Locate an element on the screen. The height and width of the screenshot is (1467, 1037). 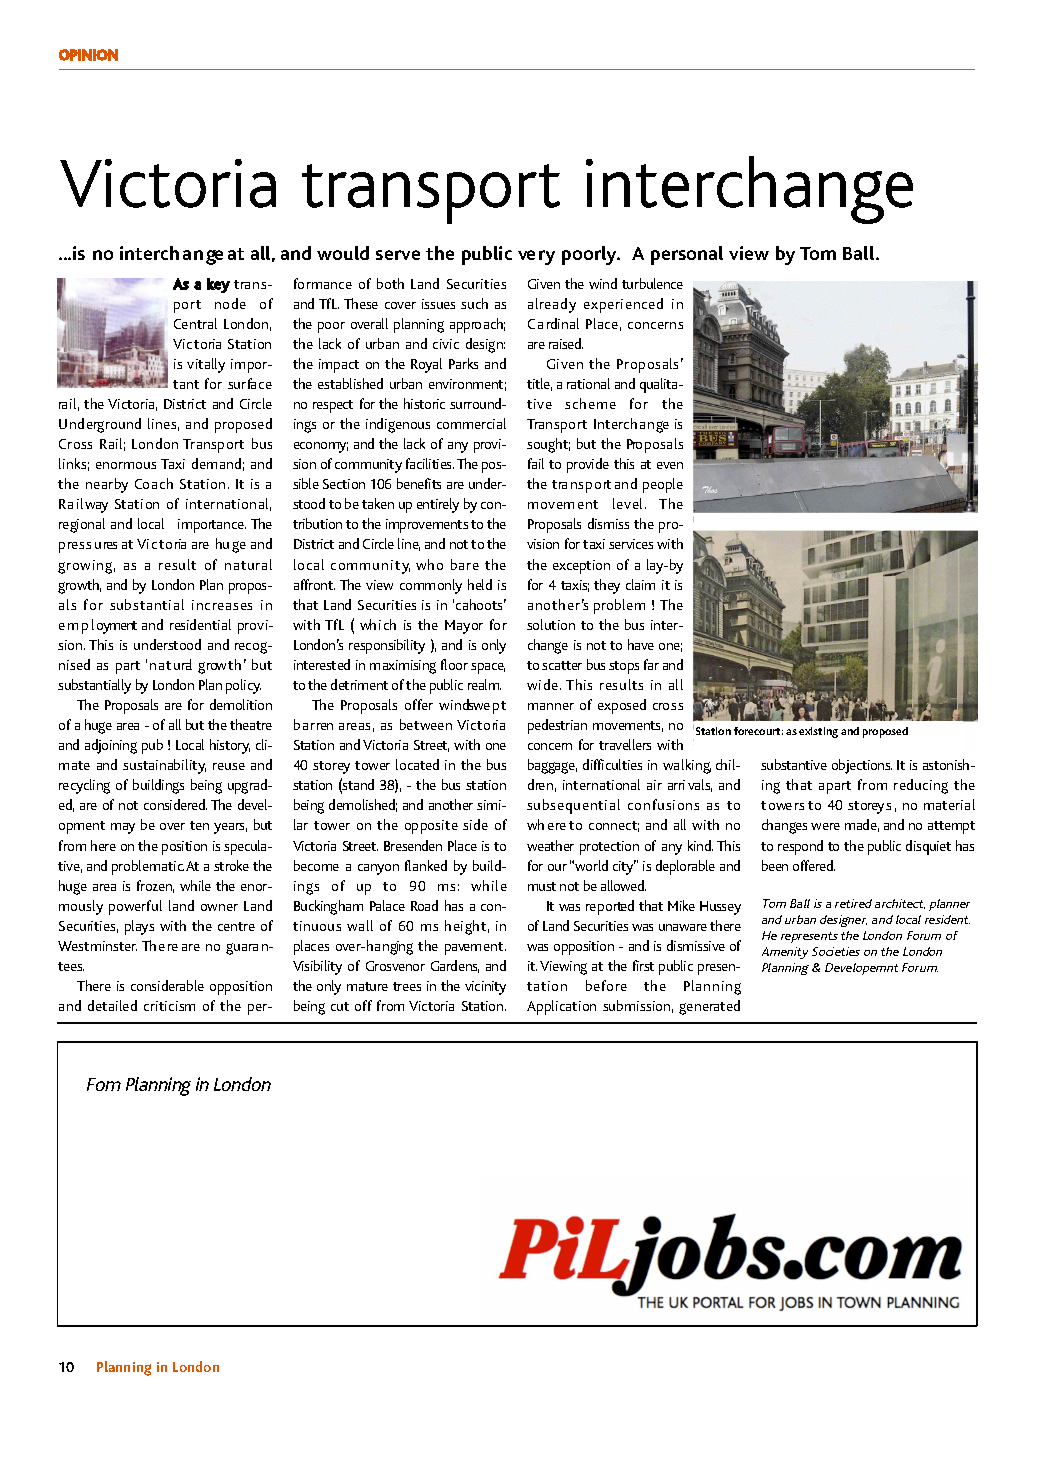
nearby is located at coordinates (107, 485).
